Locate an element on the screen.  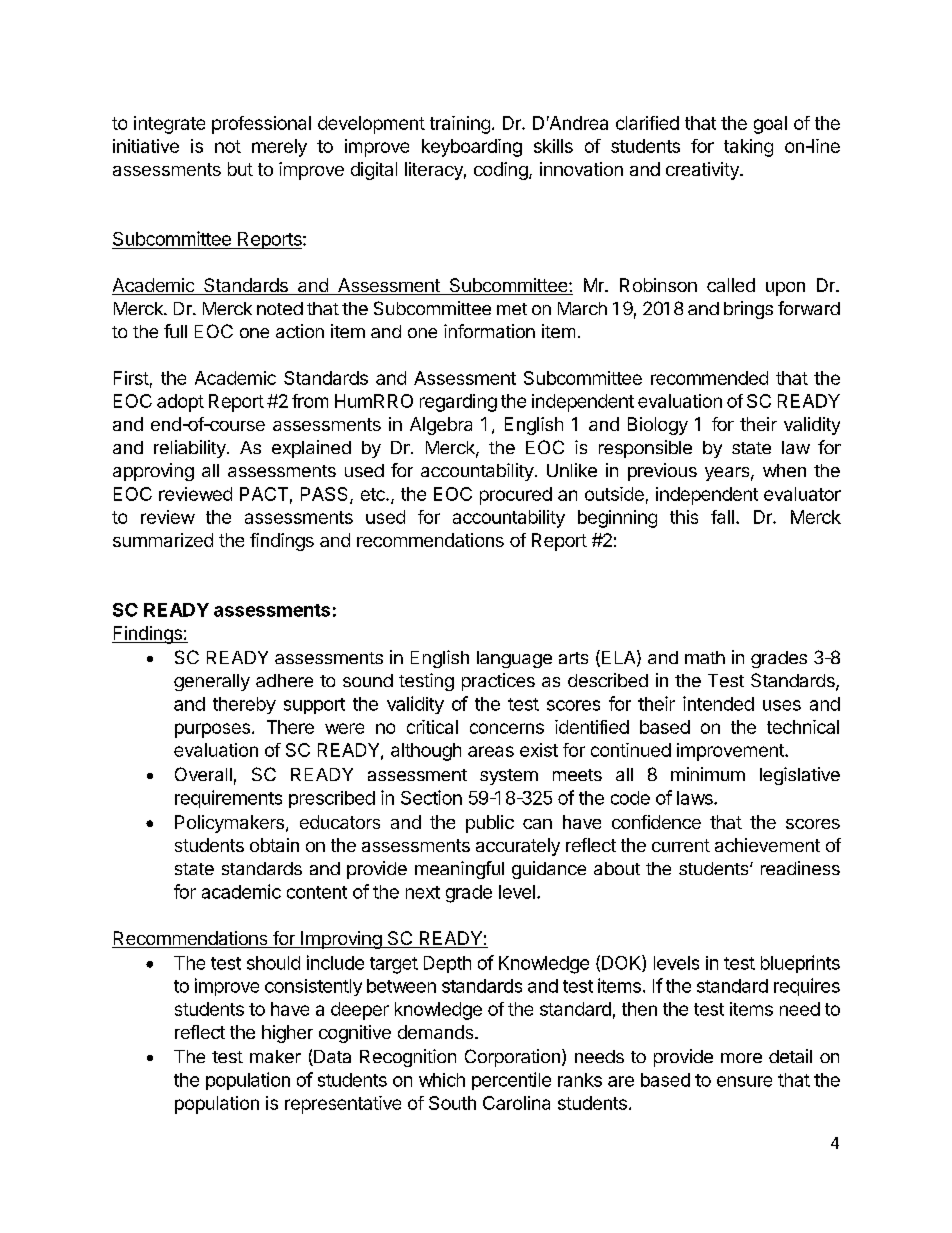
summarized is located at coordinates (163, 540).
